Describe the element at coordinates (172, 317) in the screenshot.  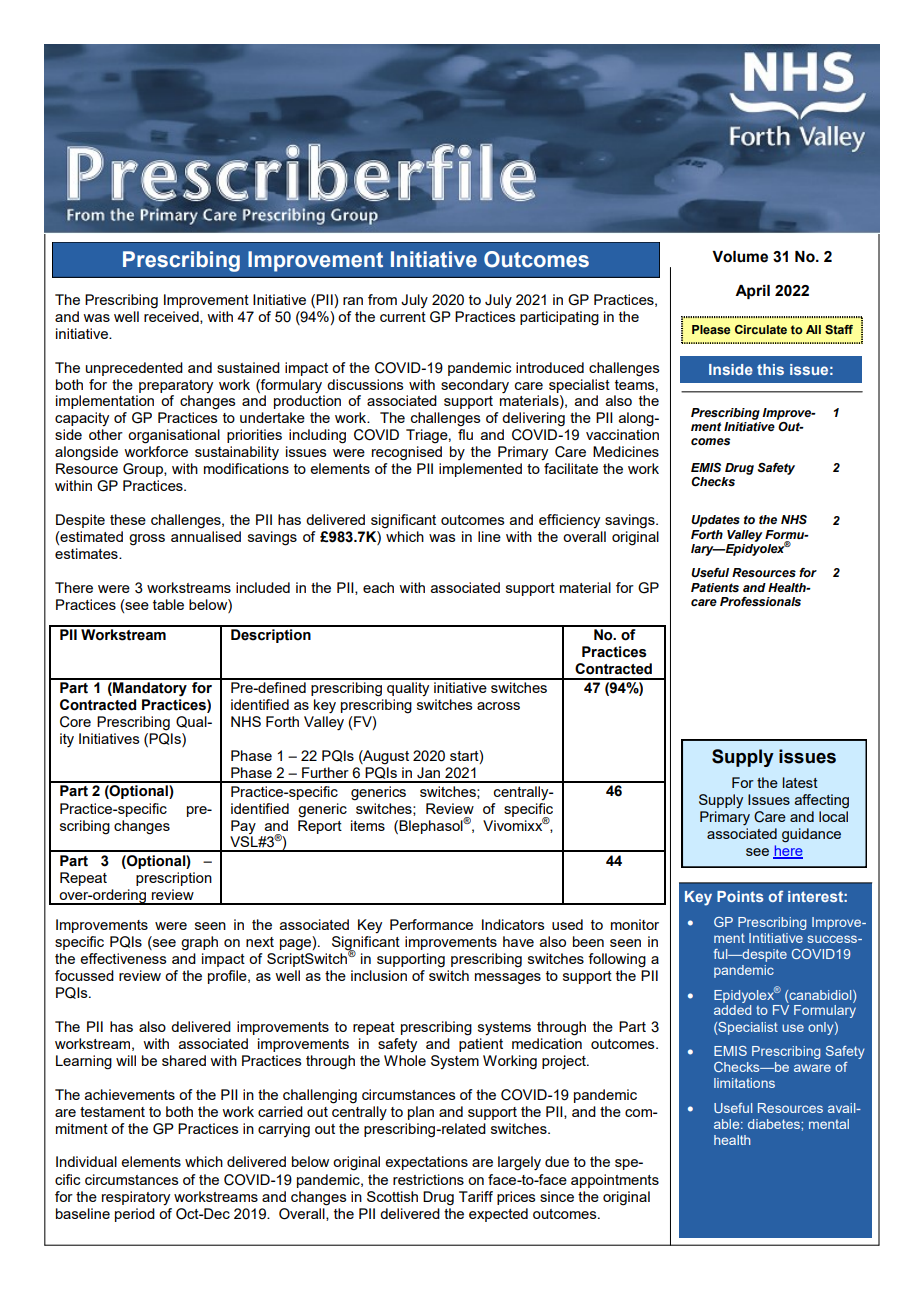
I see `received` at that location.
